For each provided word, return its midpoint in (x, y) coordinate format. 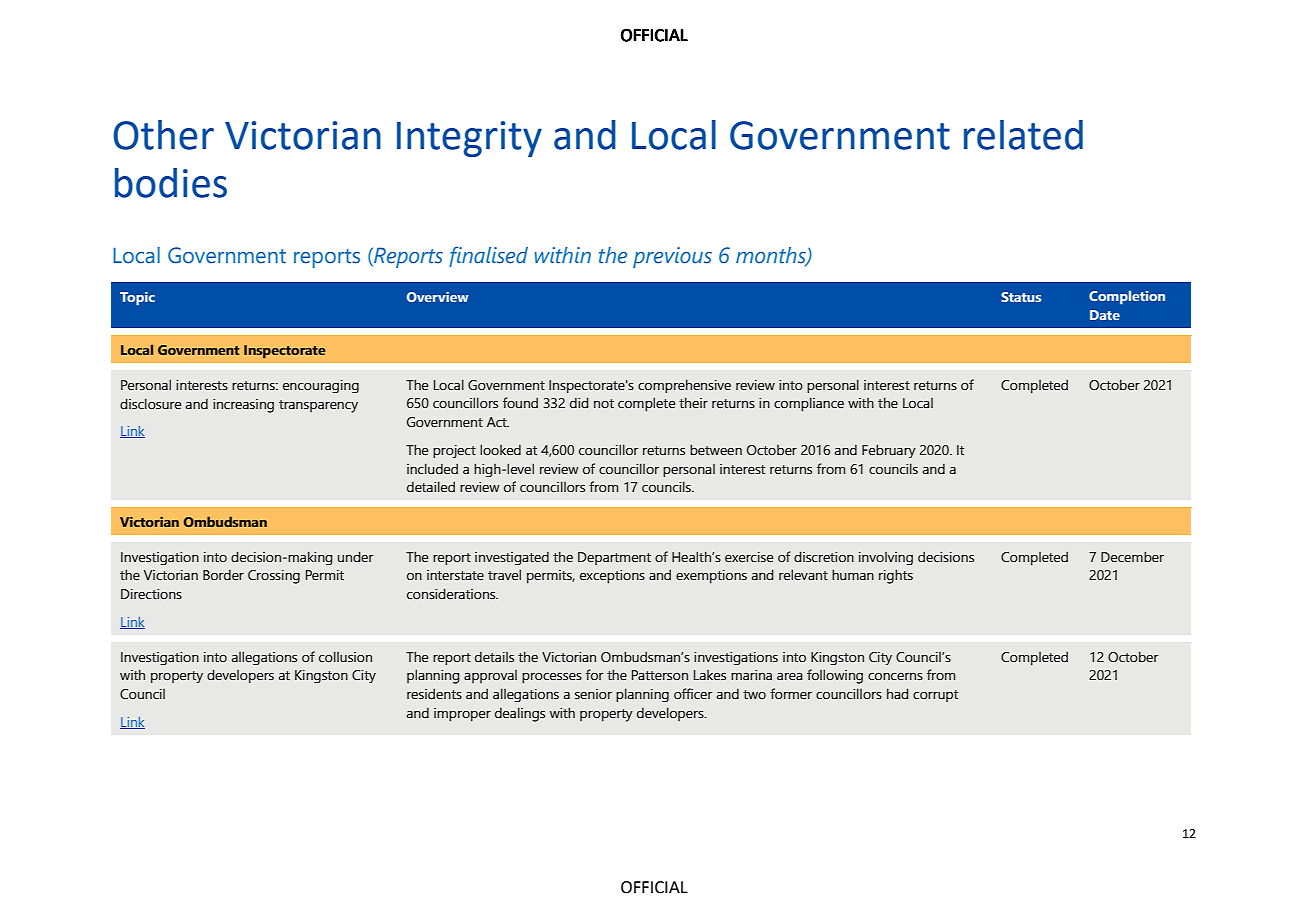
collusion (345, 657)
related (1023, 135)
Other (163, 135)
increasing (243, 406)
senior (593, 694)
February (889, 451)
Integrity (469, 139)
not (604, 403)
